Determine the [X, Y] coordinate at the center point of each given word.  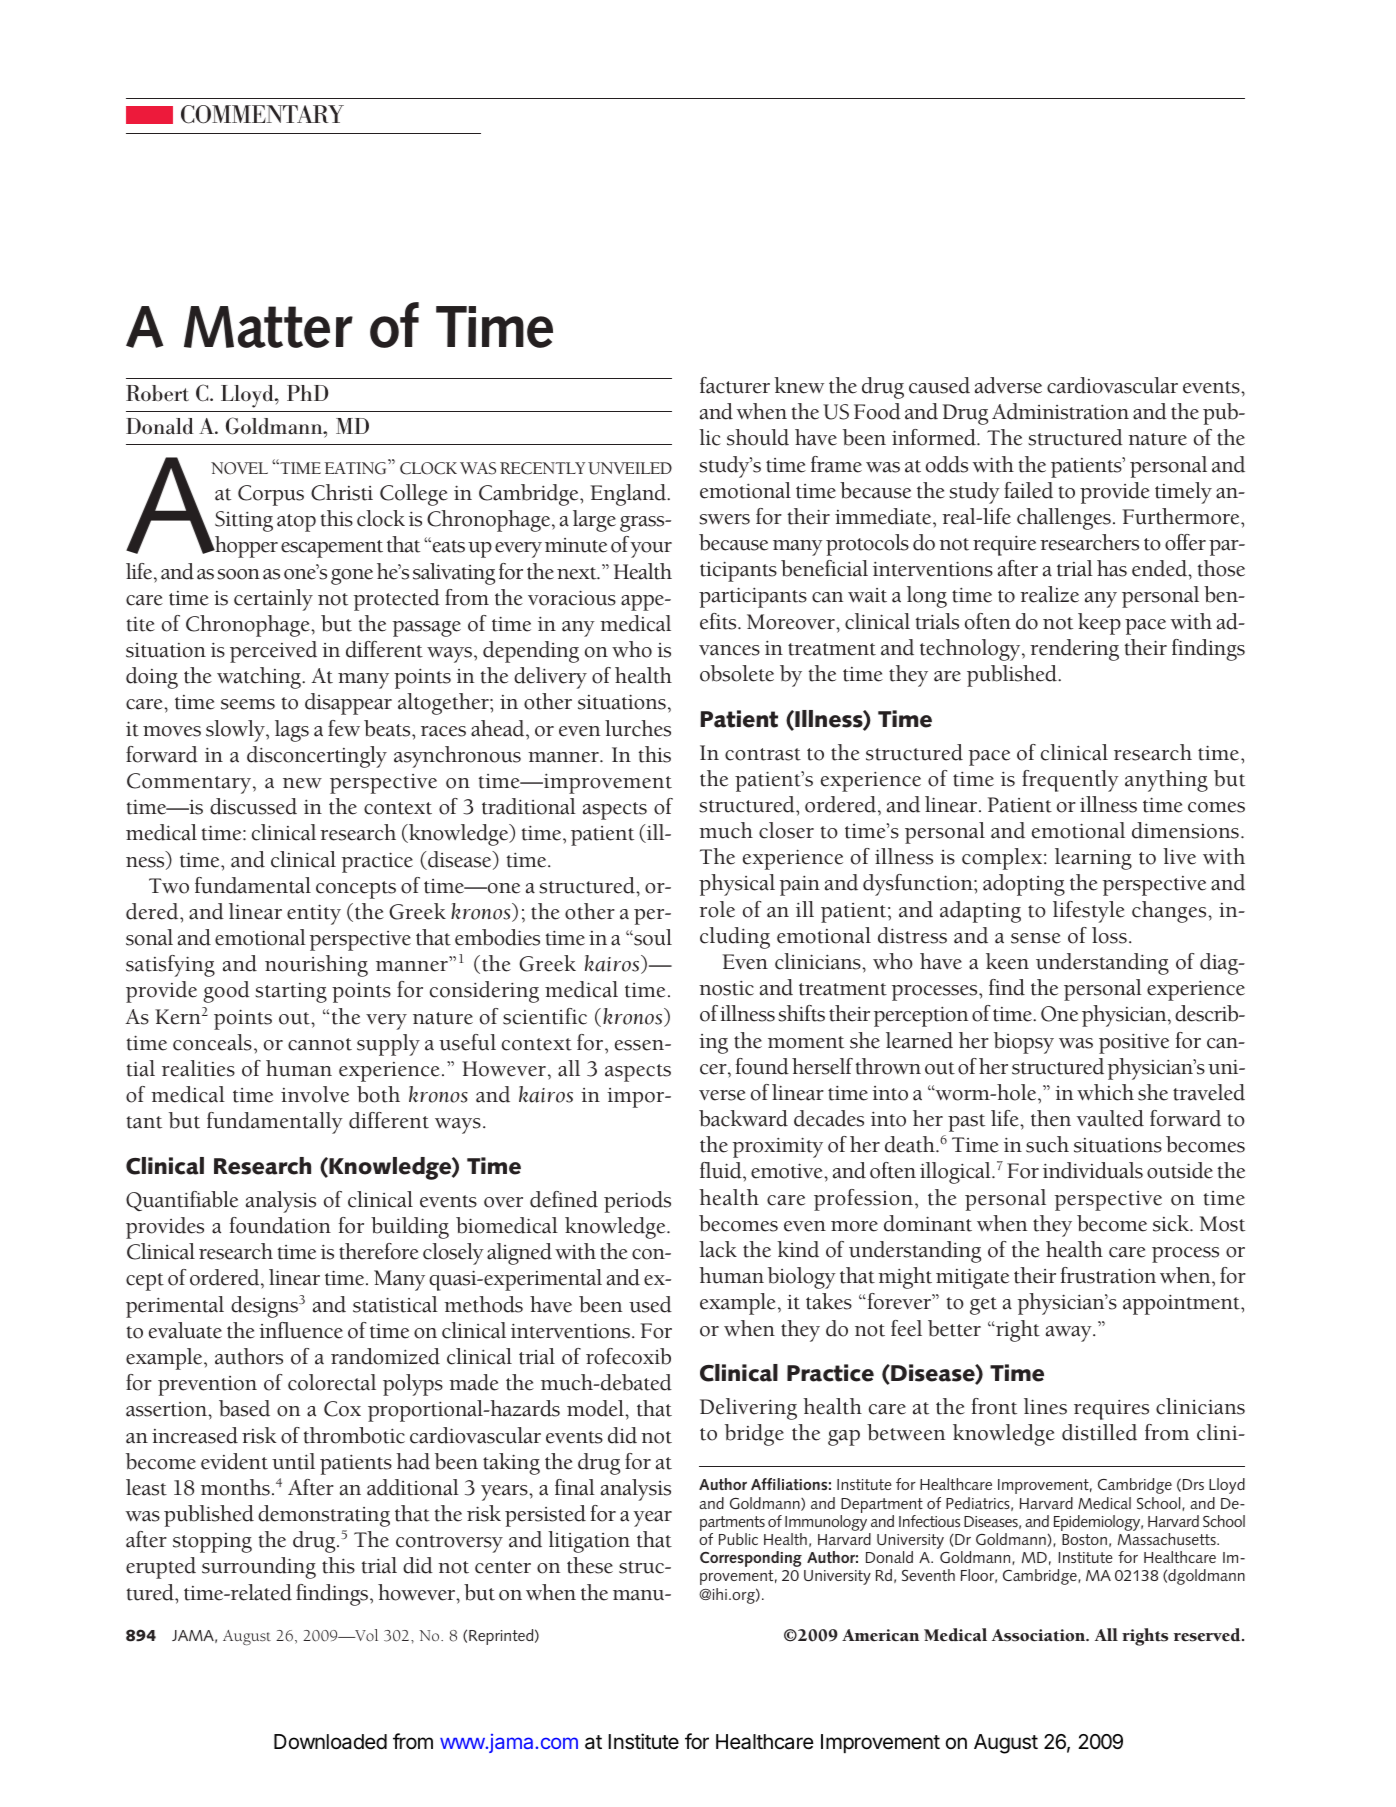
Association [1039, 1635]
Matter [268, 327]
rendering [1074, 650]
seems [248, 704]
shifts [801, 1013]
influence [301, 1330]
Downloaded [330, 1742]
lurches [638, 728]
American [880, 1635]
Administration [1060, 411]
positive [1134, 1043]
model [596, 1408]
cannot [320, 1044]
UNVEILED [630, 468]
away [1070, 1334]
